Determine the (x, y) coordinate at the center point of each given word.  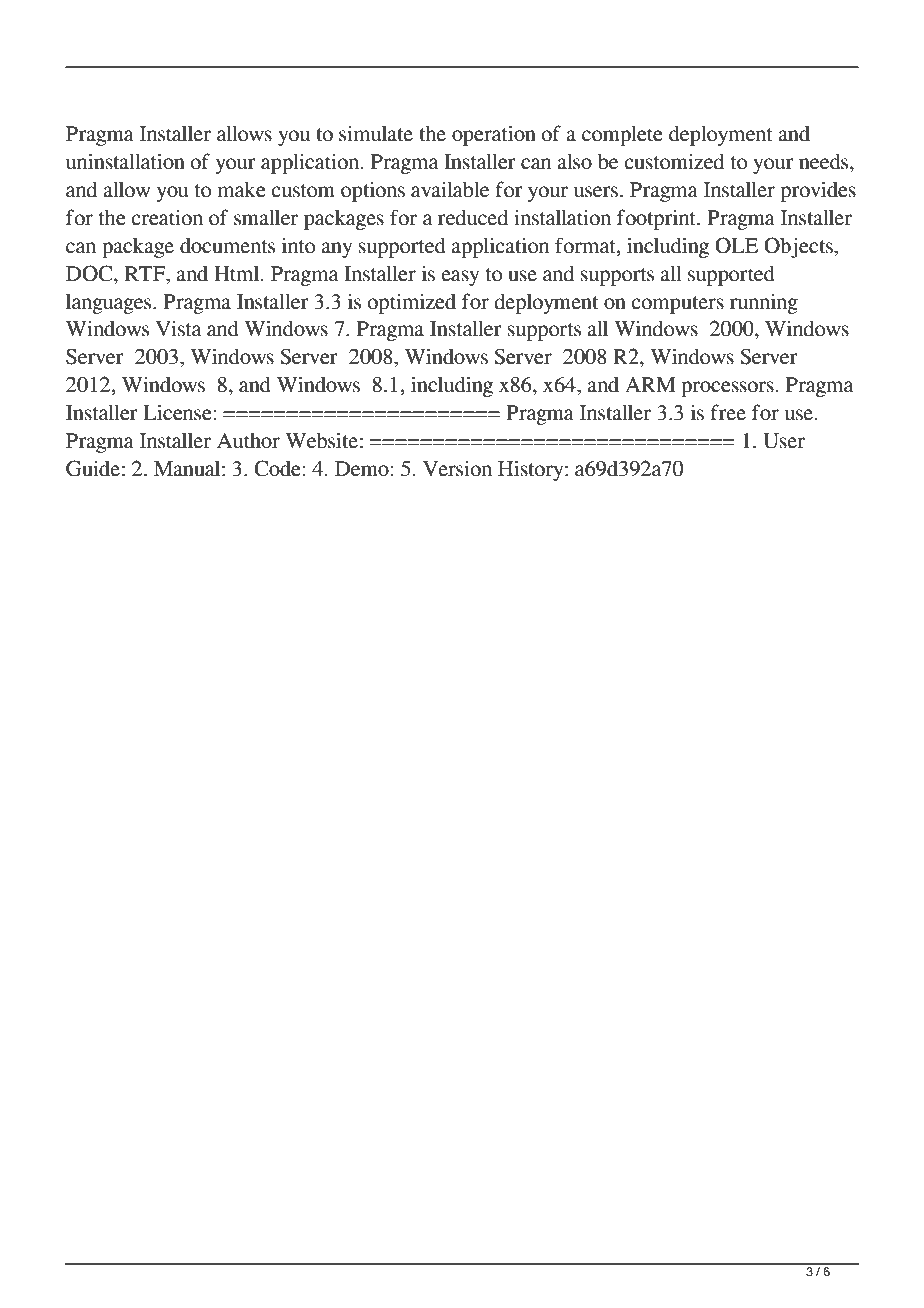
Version (457, 468)
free (728, 412)
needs (825, 162)
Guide (93, 468)
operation (494, 135)
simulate (376, 133)
